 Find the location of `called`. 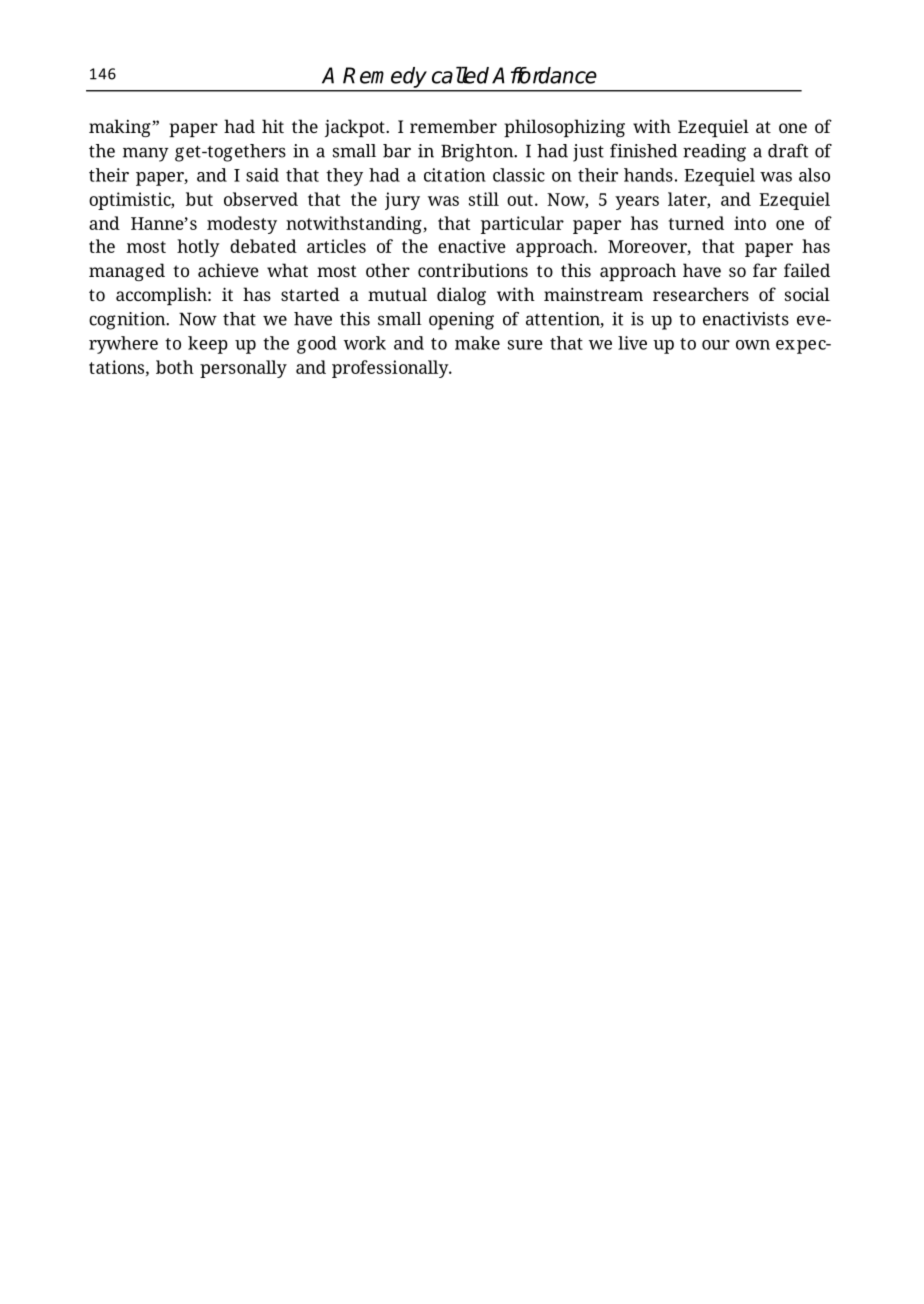

called is located at coordinates (460, 75).
